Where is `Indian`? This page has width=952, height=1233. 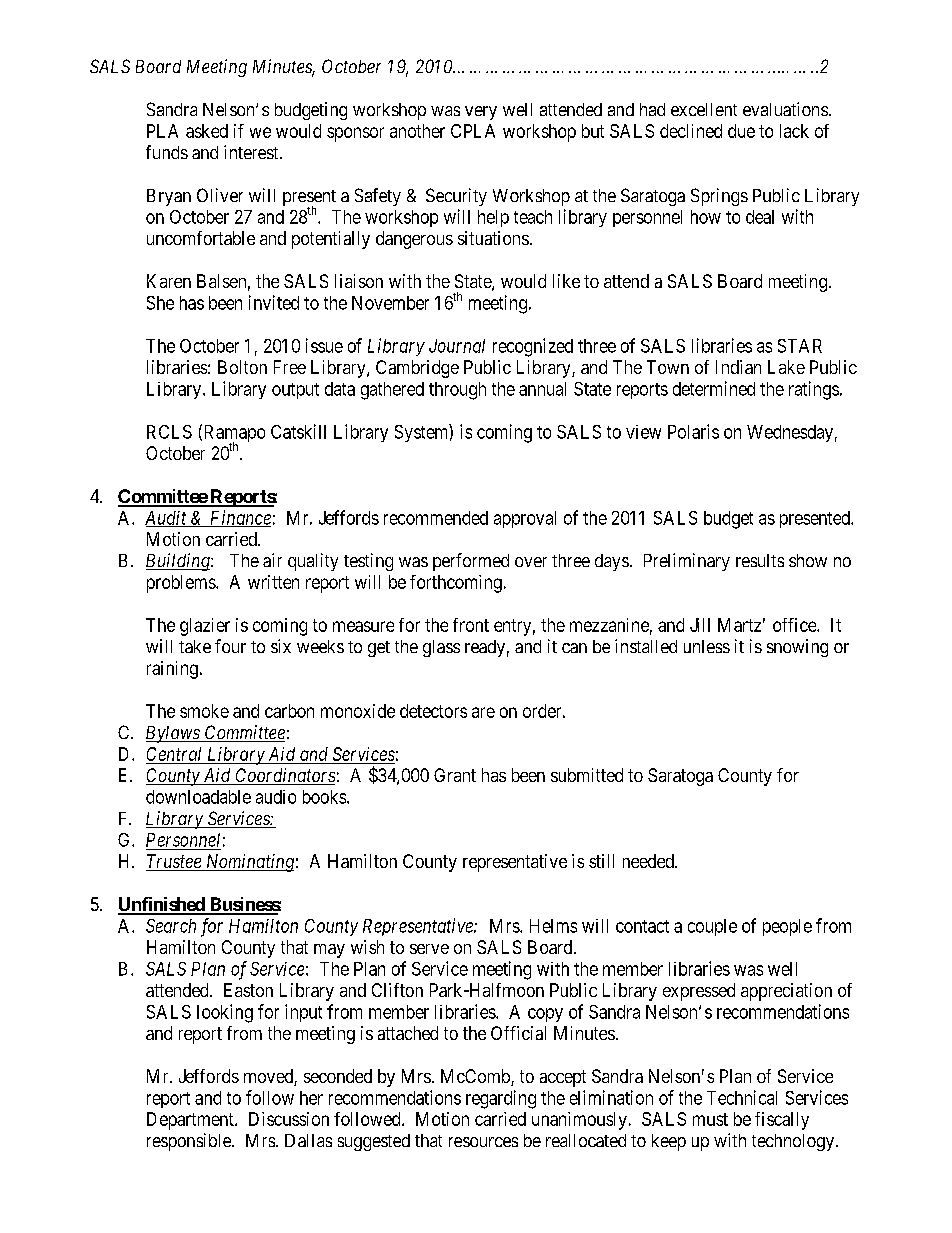 Indian is located at coordinates (738, 367).
